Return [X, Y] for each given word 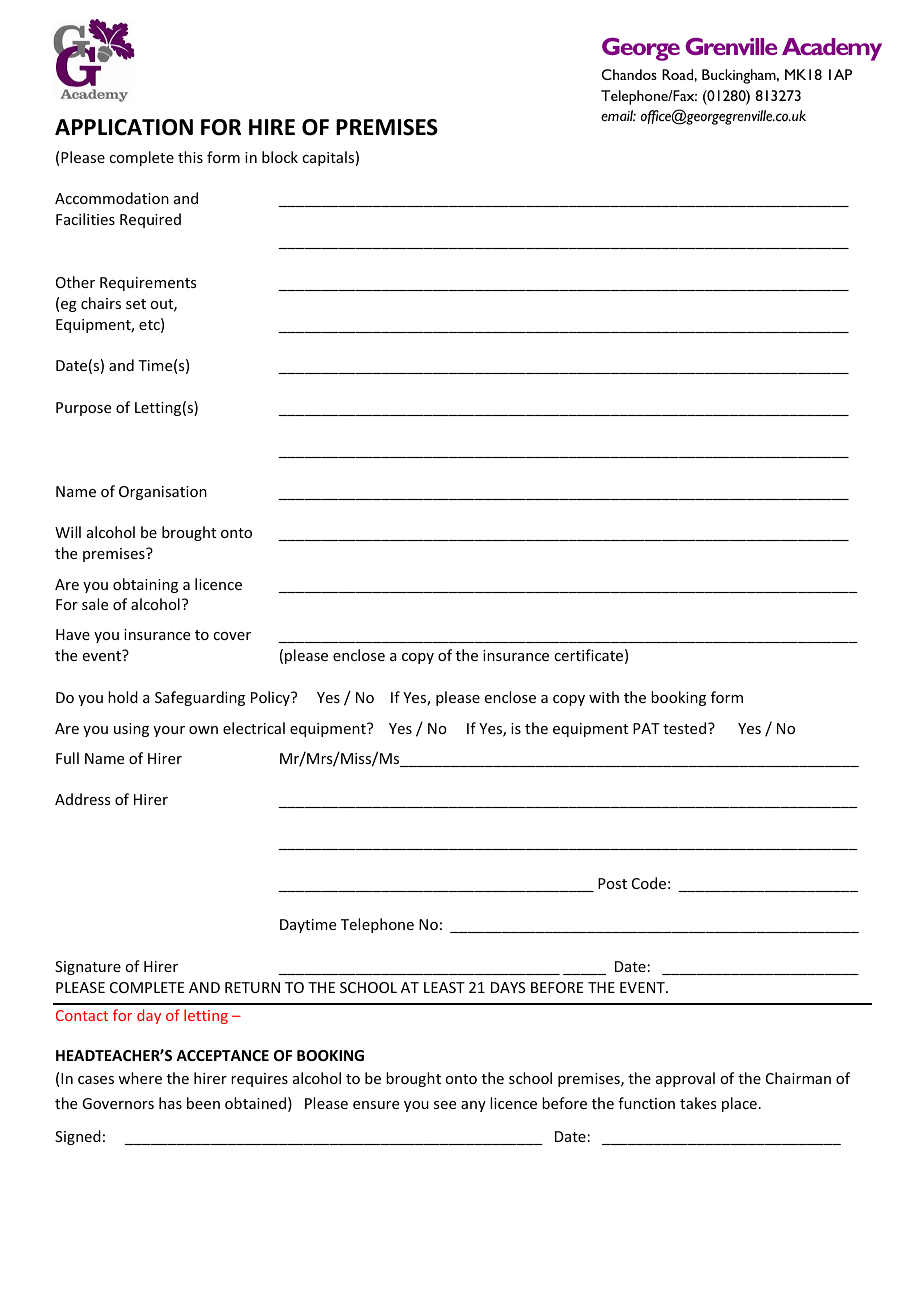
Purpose [83, 409]
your [169, 731]
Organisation [163, 493]
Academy [832, 49]
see [445, 1105]
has [170, 1103]
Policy [271, 698]
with [604, 697]
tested [684, 728]
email [618, 115]
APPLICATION [124, 127]
